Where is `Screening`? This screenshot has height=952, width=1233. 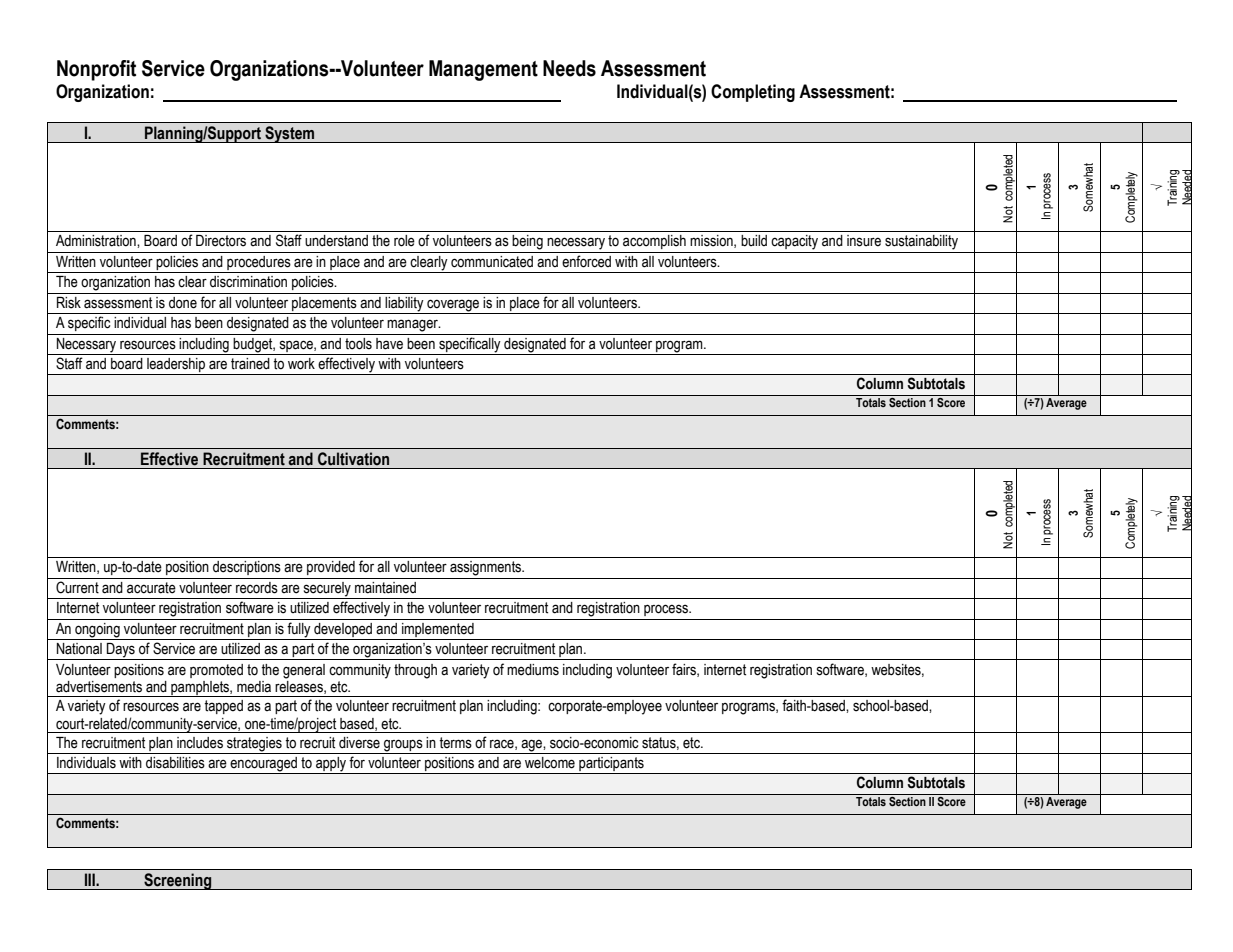 Screening is located at coordinates (178, 881).
